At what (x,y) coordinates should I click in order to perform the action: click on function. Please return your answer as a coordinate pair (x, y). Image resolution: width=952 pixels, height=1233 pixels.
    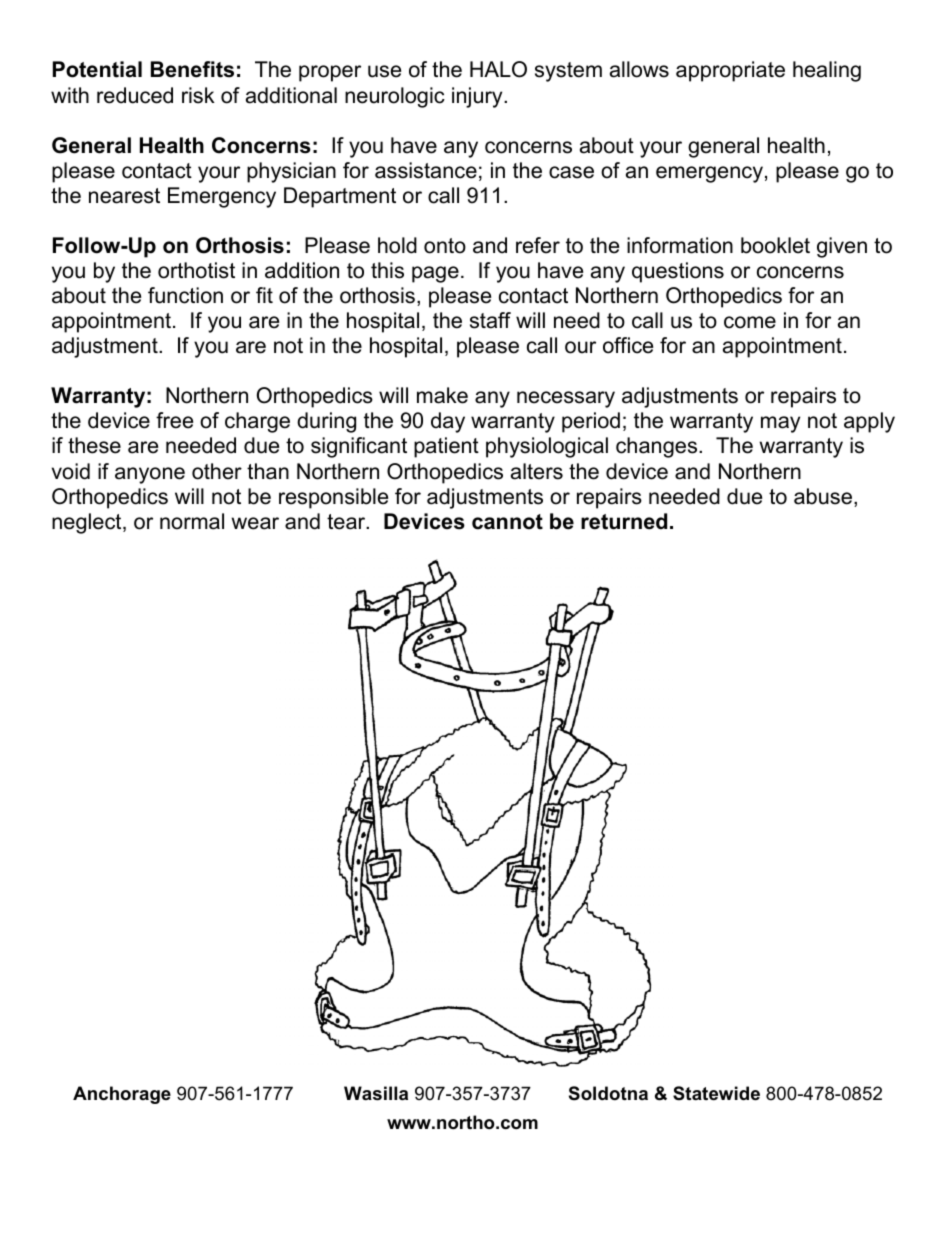
    Looking at the image, I should click on (185, 295).
